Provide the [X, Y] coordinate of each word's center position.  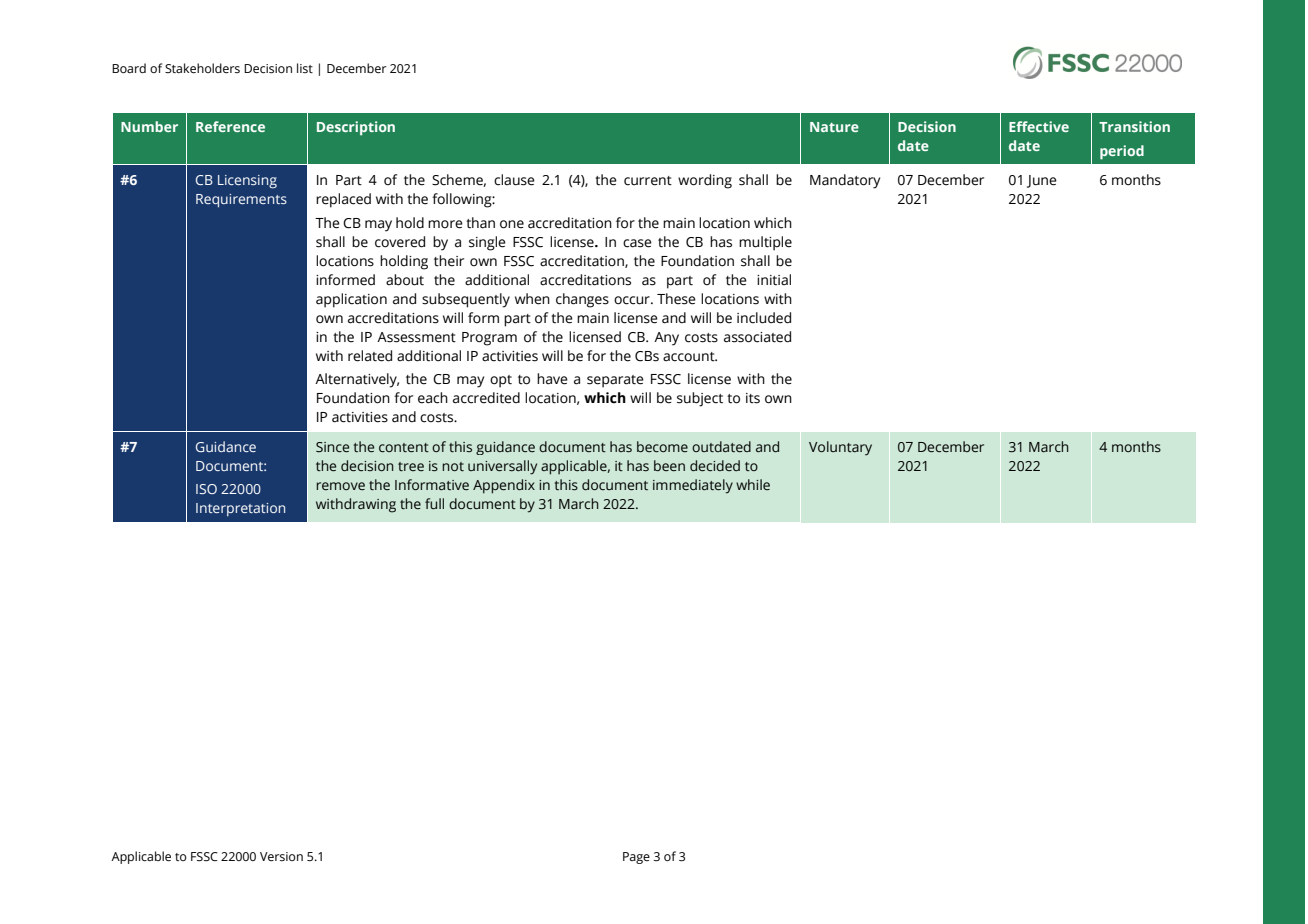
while [753, 484]
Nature [834, 127]
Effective [1039, 126]
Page [636, 858]
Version [281, 856]
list [305, 68]
